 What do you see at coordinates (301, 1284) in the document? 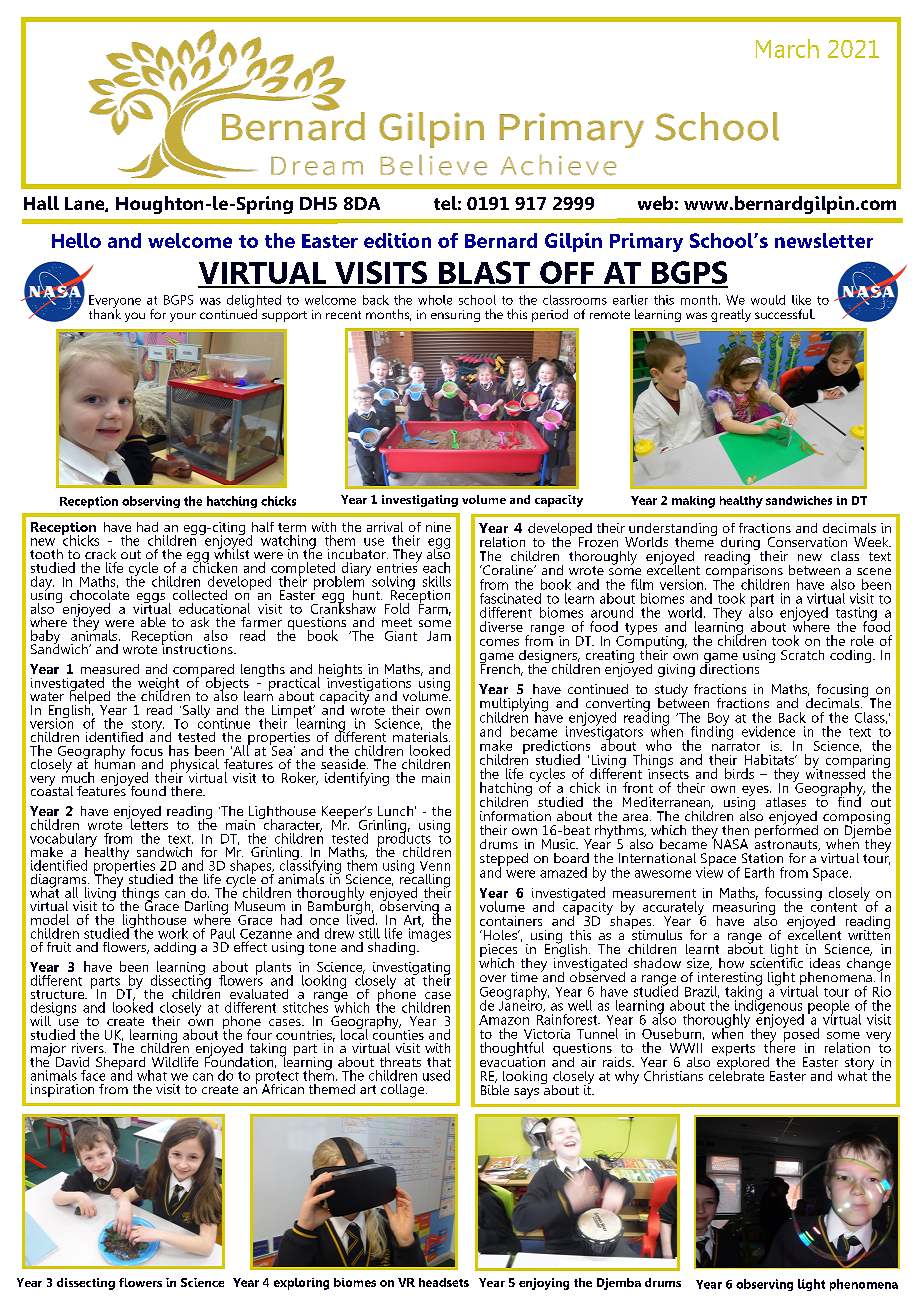
I see `exploring` at bounding box center [301, 1284].
